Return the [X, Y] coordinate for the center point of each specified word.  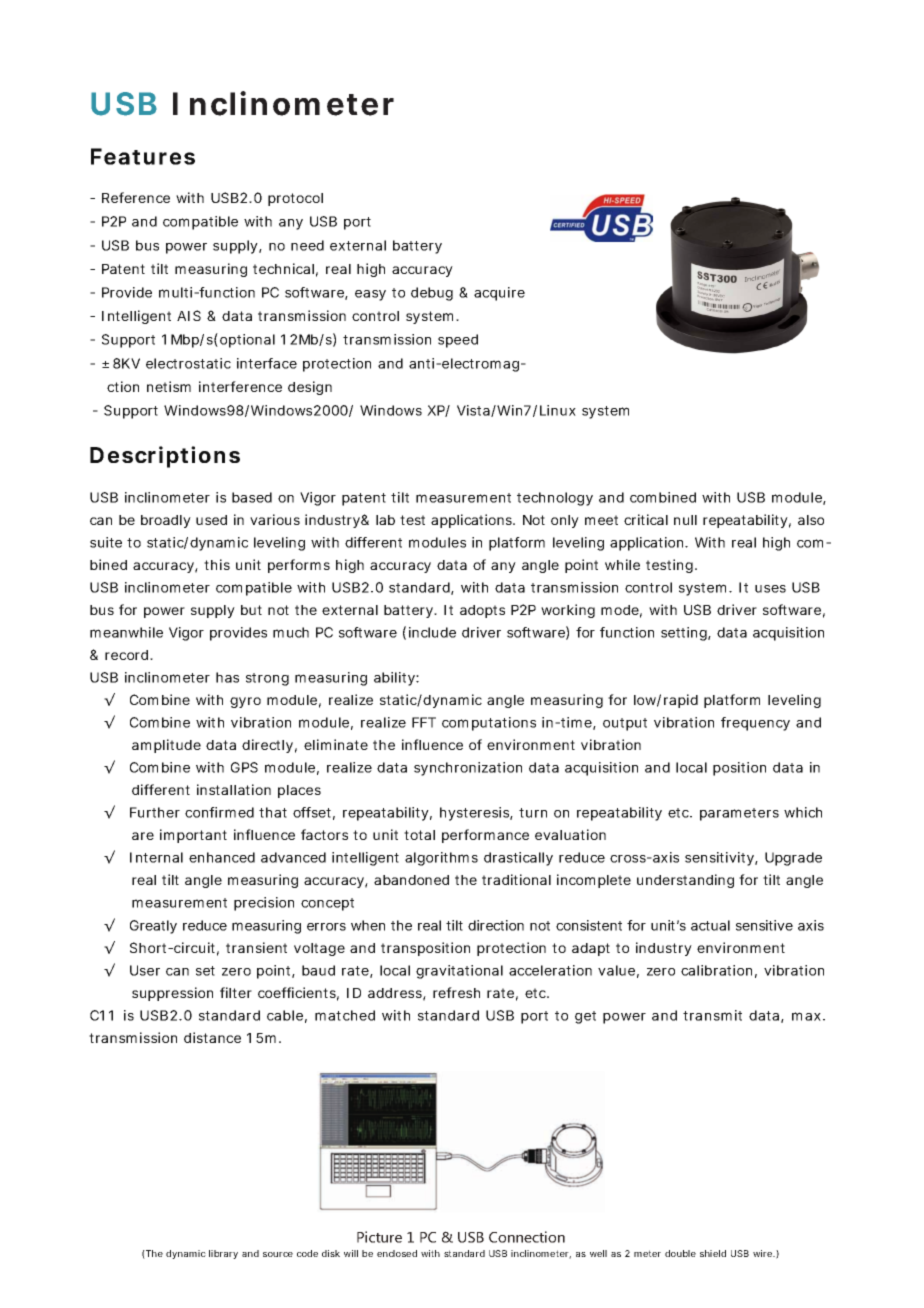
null [685, 520]
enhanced [222, 857]
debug [432, 294]
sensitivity [721, 859]
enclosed [397, 1253]
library [223, 1254]
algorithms [441, 859]
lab [385, 520]
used [211, 520]
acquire [499, 294]
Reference [136, 197]
